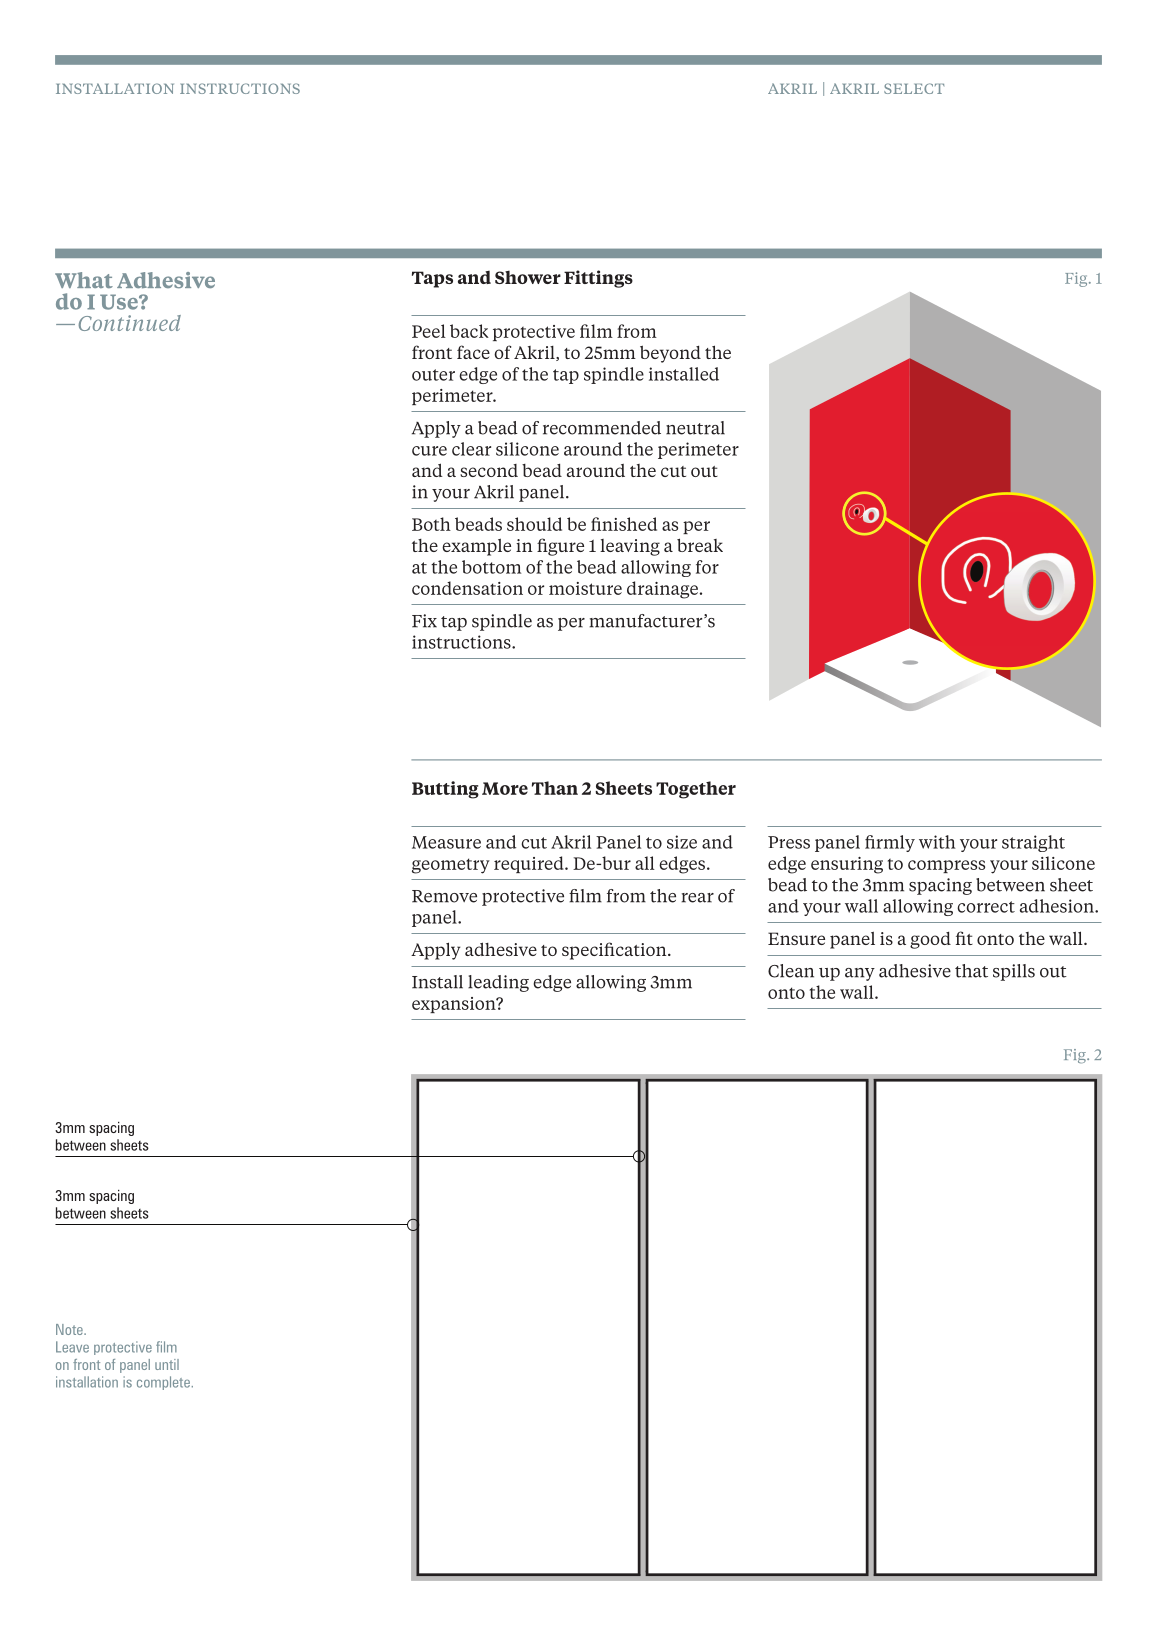 Image resolution: width=1157 pixels, height=1636 pixels. Describe the element at coordinates (167, 1364) in the screenshot. I see `until` at that location.
